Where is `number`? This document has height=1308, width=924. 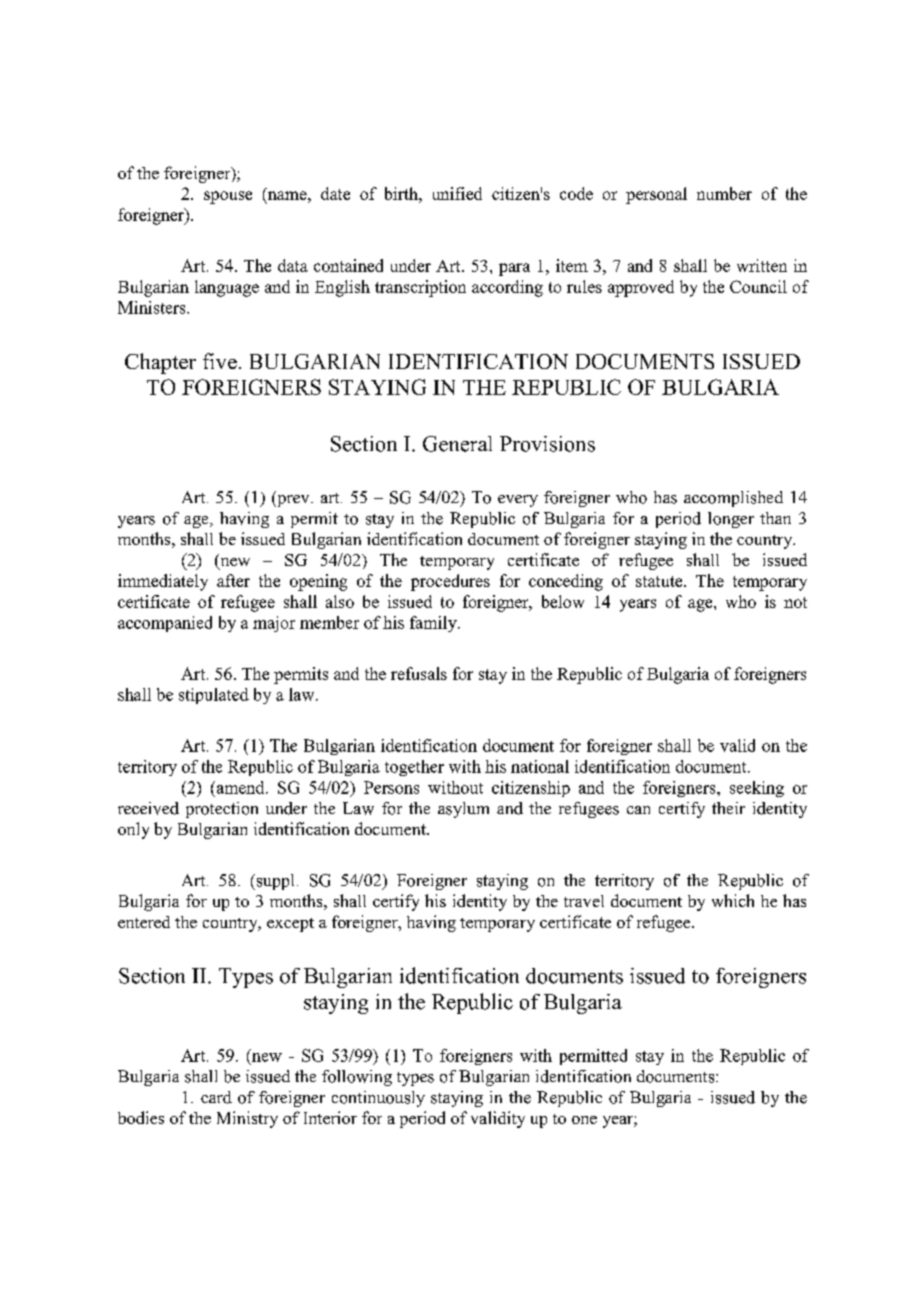 number is located at coordinates (724, 193).
